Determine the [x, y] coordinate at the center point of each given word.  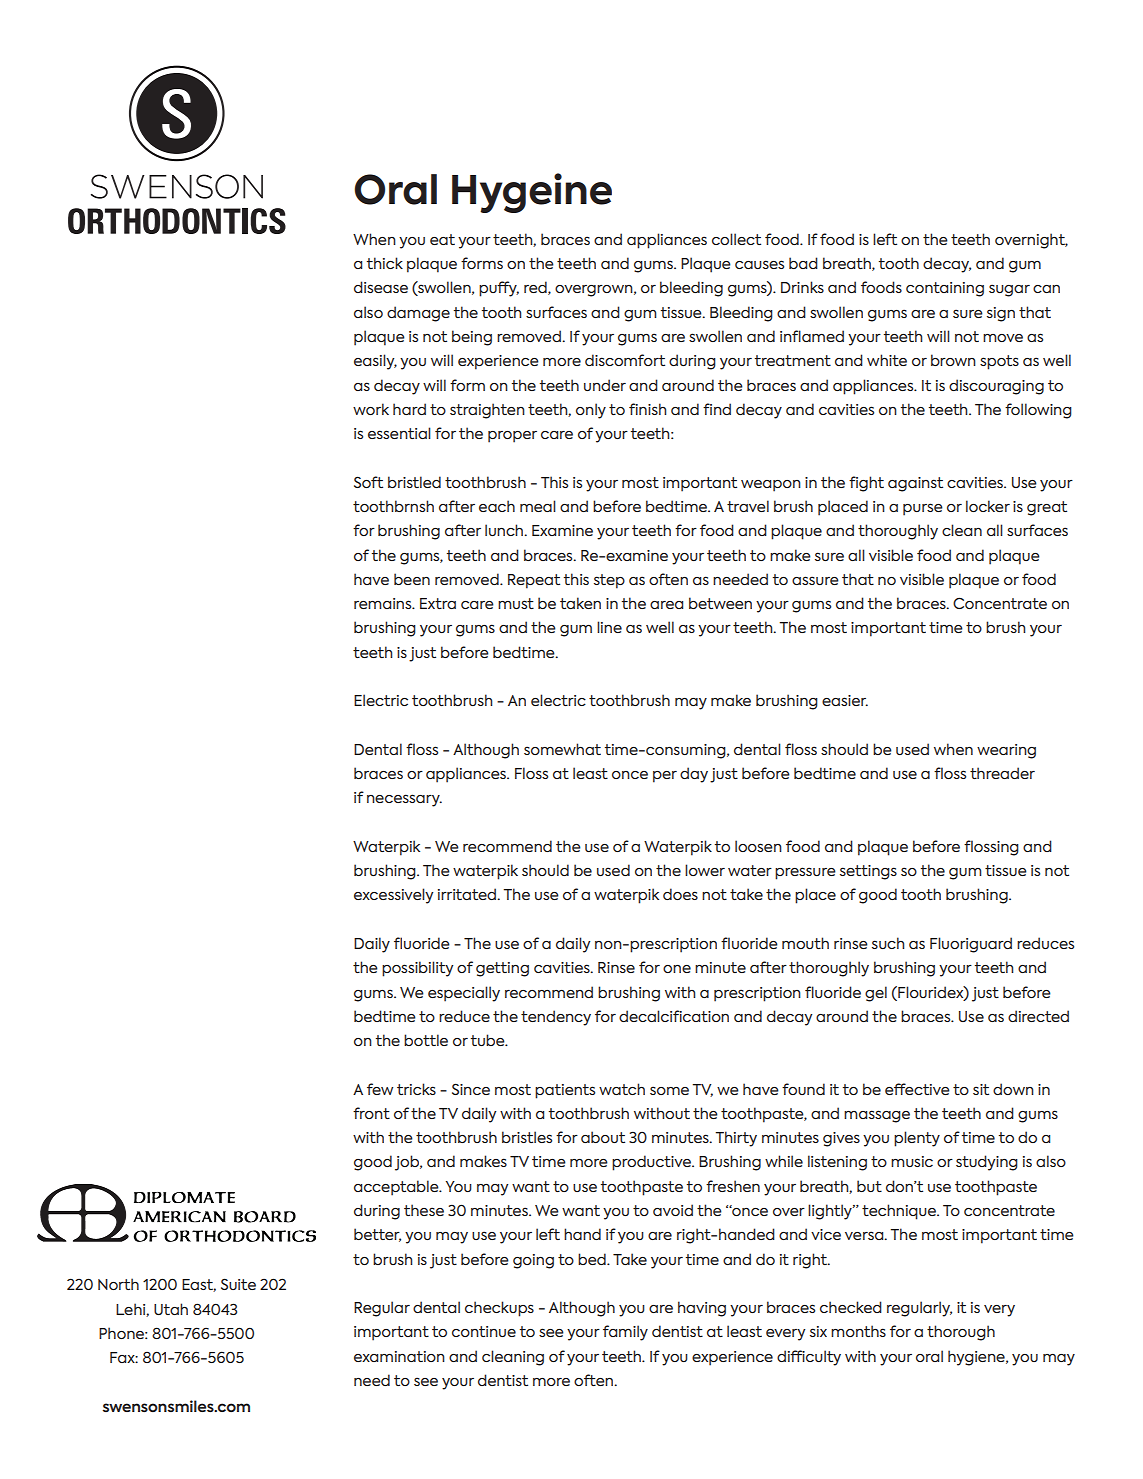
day [694, 775]
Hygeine [532, 193]
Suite [238, 1284]
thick [384, 263]
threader [1002, 773]
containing [945, 289]
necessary [404, 800]
